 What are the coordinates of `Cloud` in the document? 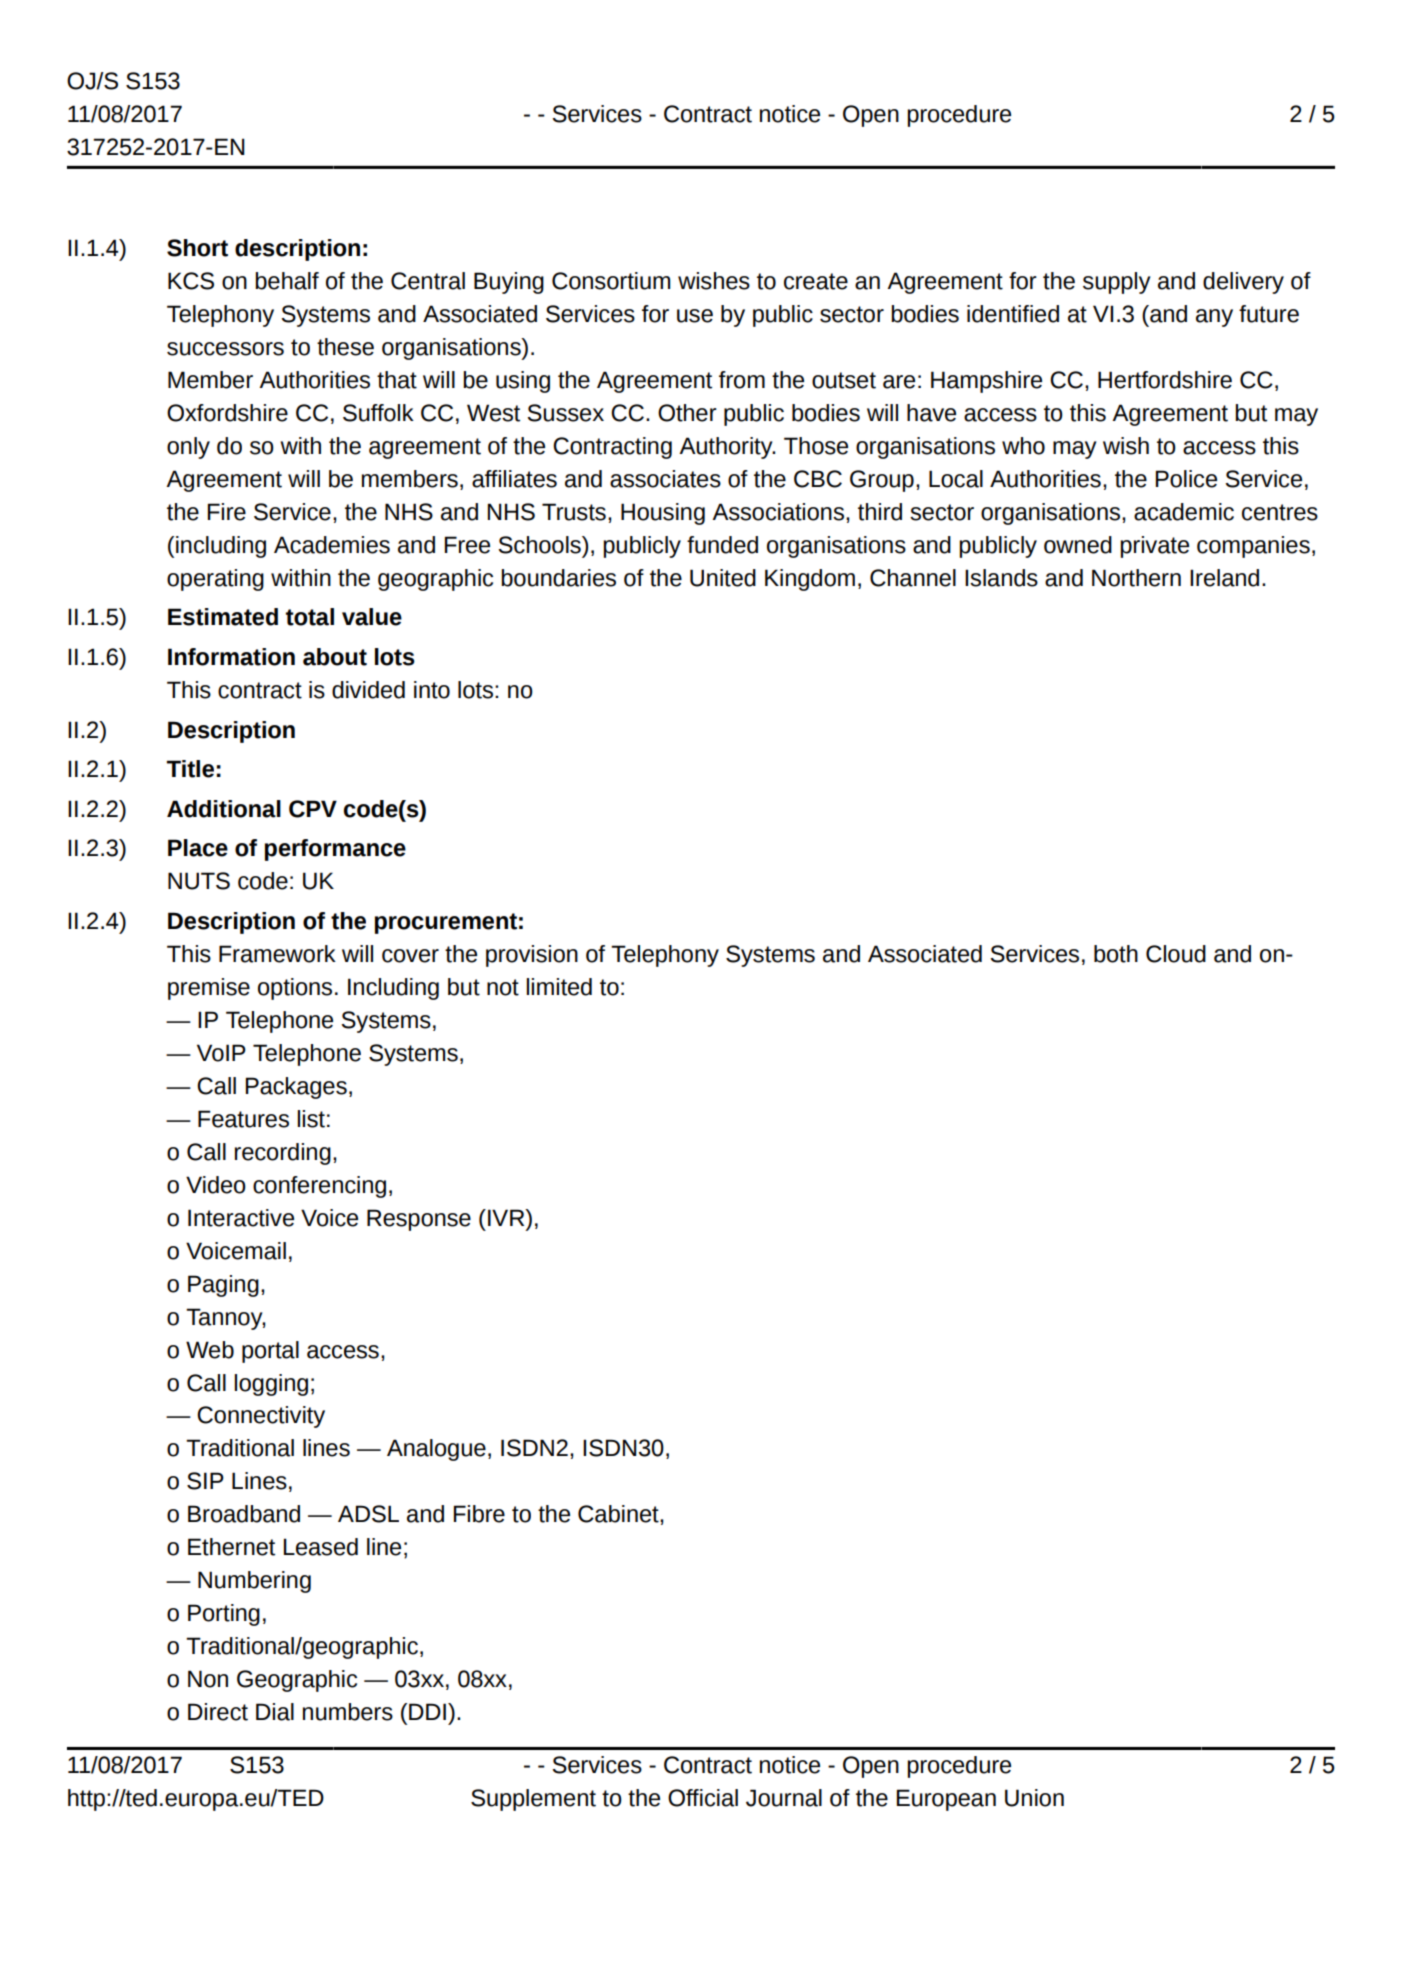 It's located at (1176, 954).
